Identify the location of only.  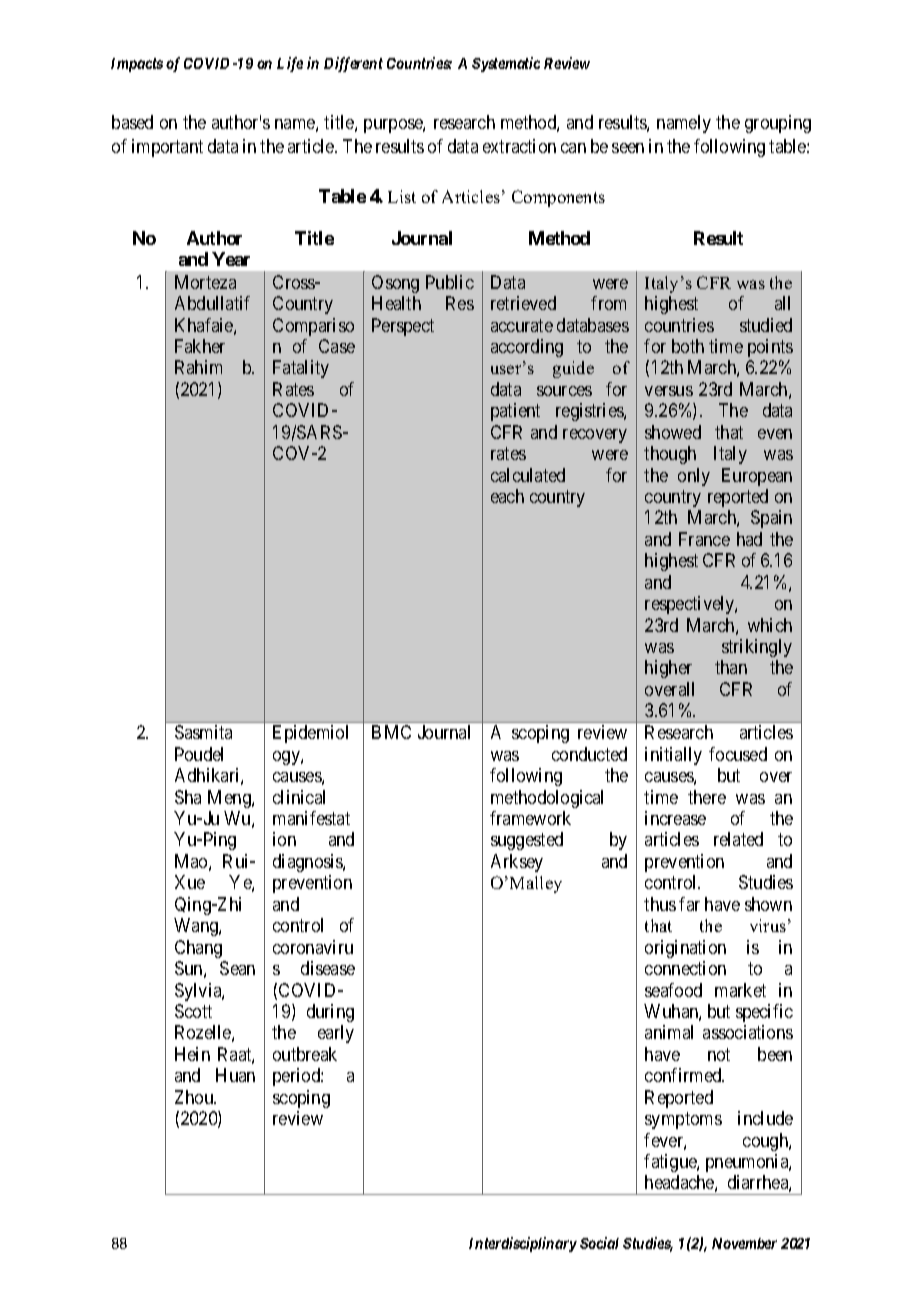
(694, 477).
